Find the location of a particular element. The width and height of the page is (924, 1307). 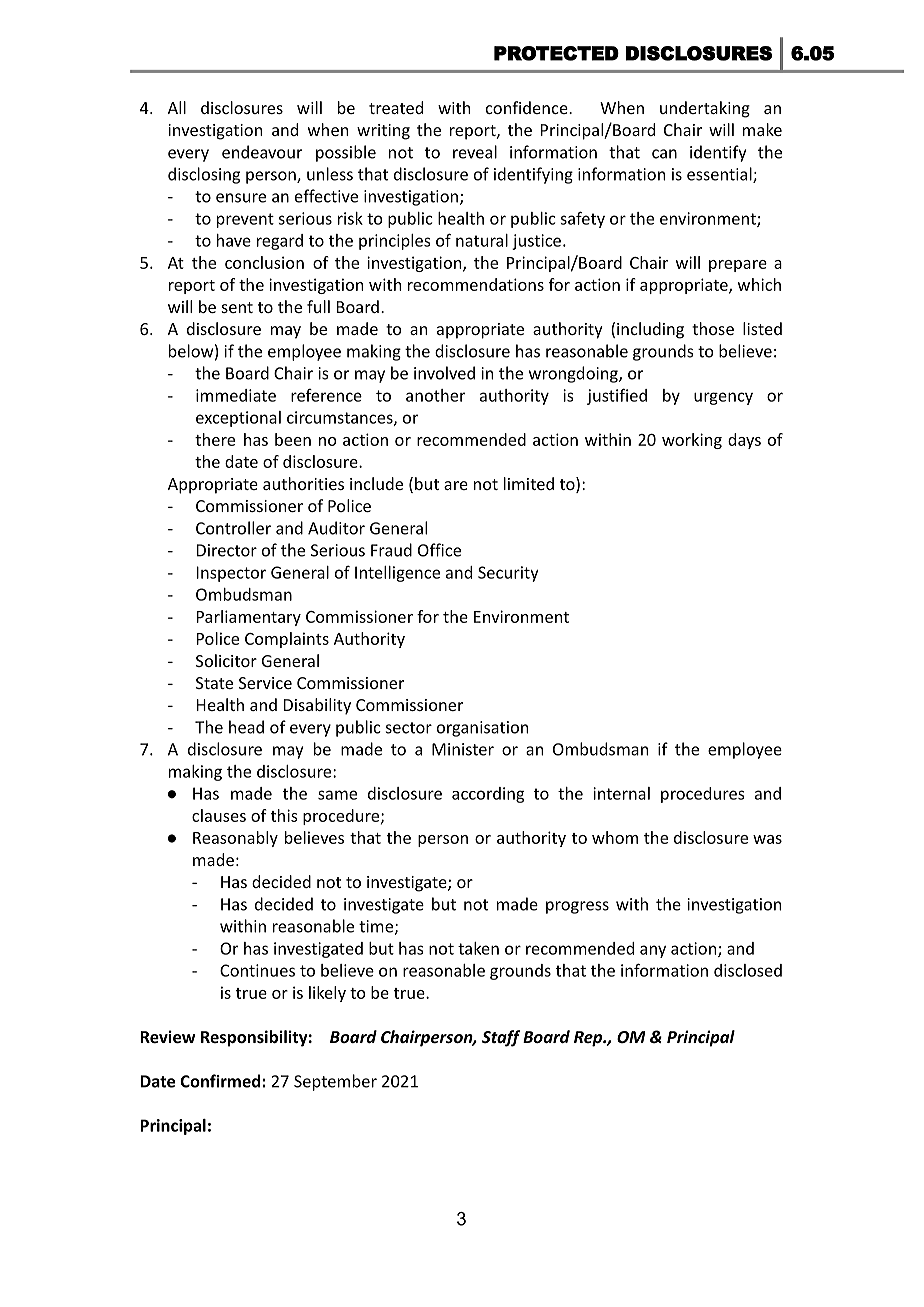

undertaking is located at coordinates (705, 109).
